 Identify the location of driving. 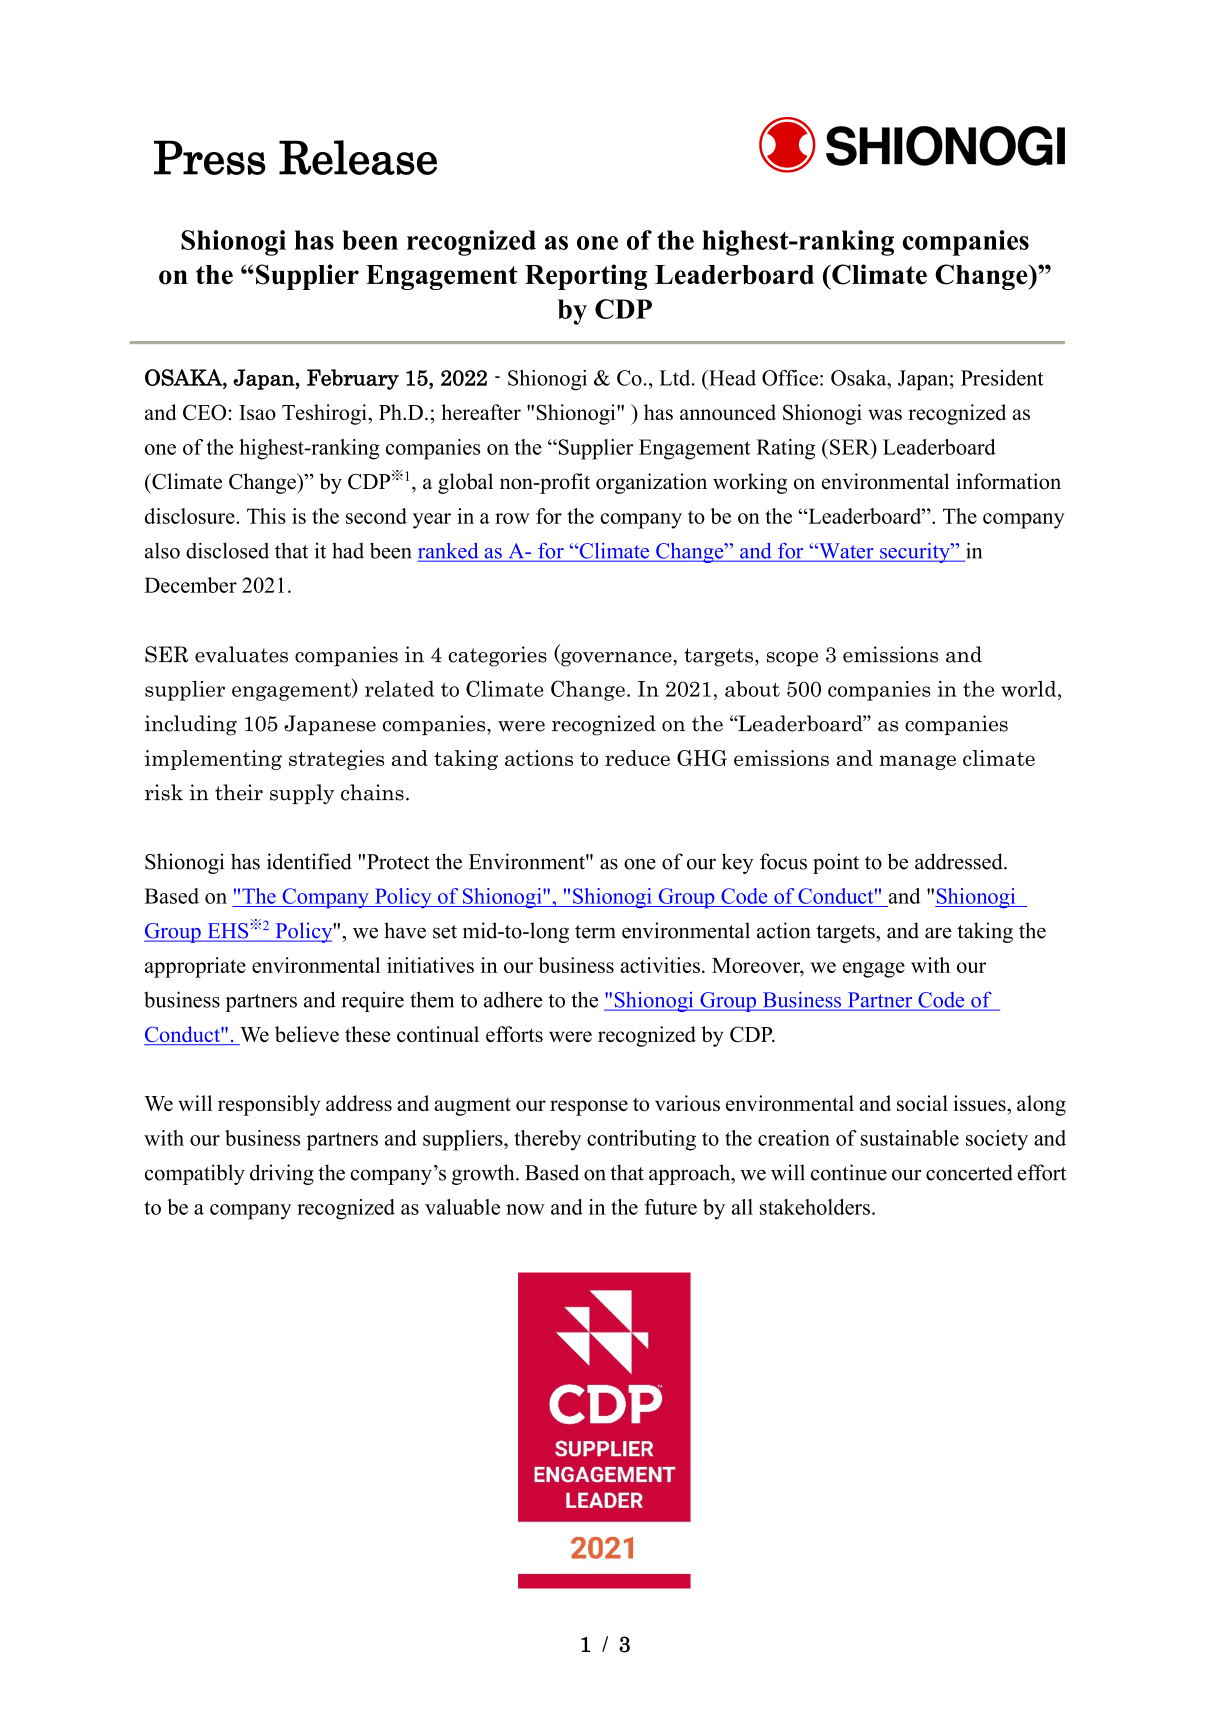
(282, 1174).
